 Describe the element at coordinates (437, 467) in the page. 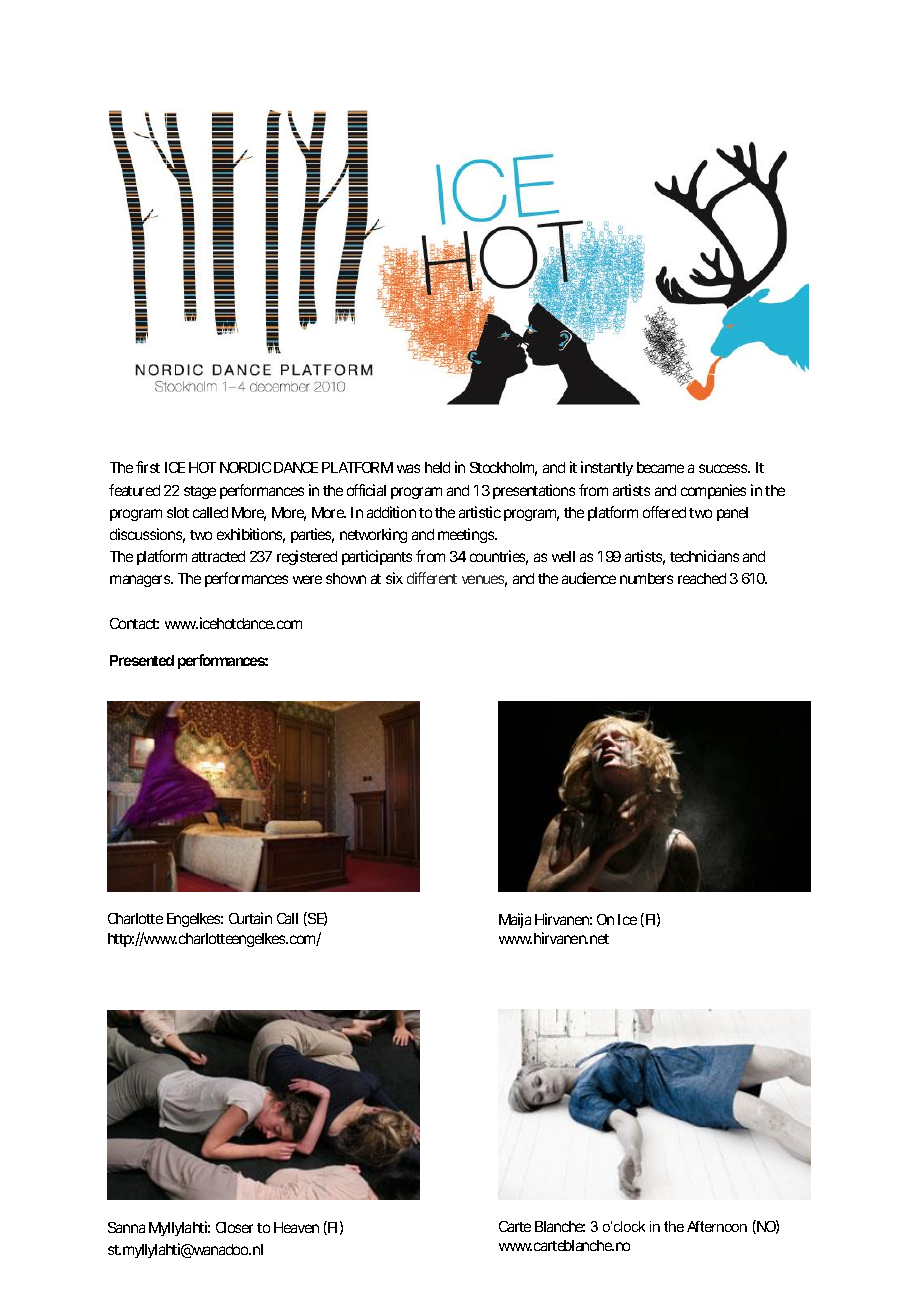

I see `held` at that location.
